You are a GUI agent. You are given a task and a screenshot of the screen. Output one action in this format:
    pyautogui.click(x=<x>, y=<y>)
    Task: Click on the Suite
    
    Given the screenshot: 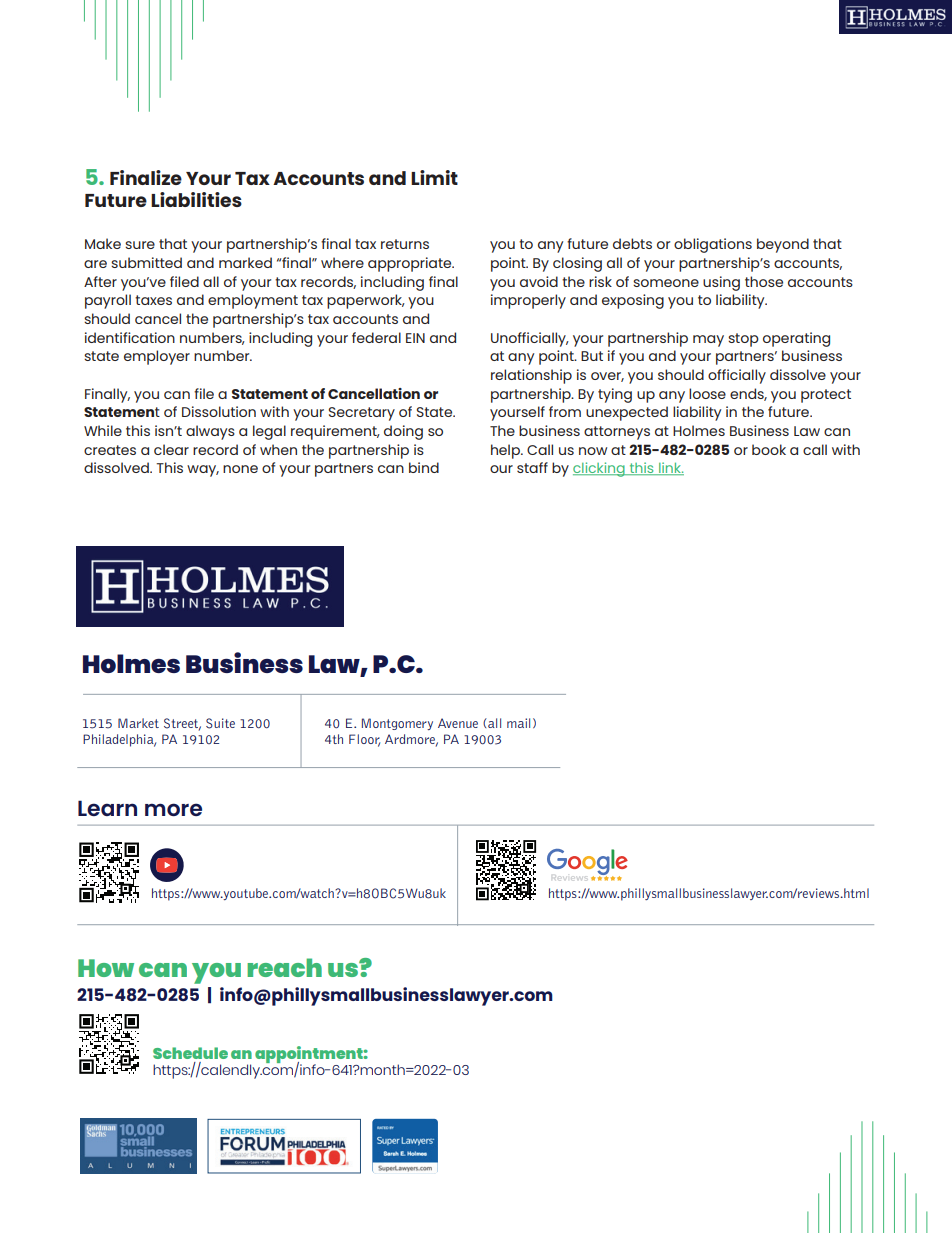 What is the action you would take?
    pyautogui.click(x=220, y=723)
